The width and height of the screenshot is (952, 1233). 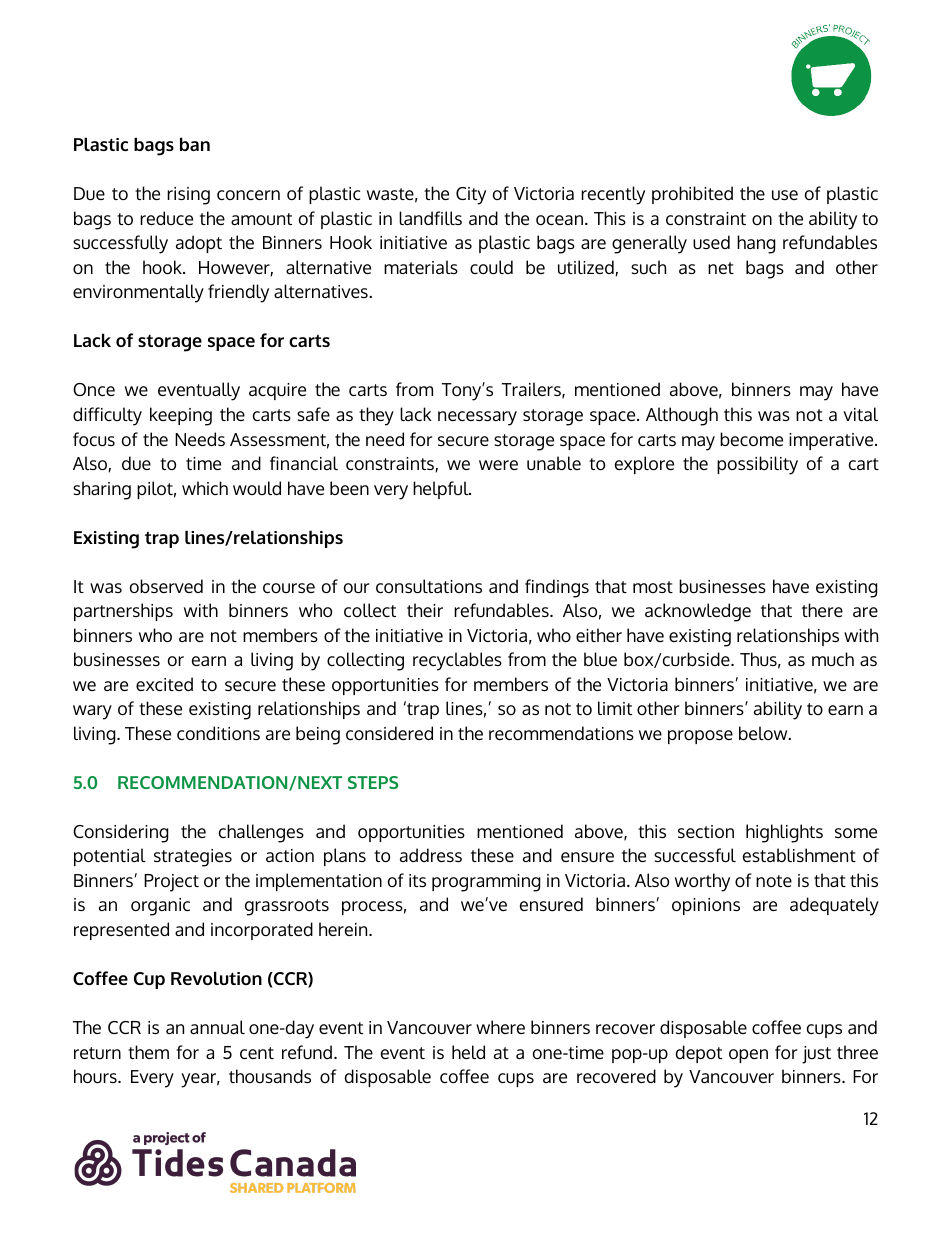 What do you see at coordinates (166, 586) in the screenshot?
I see `observed` at bounding box center [166, 586].
